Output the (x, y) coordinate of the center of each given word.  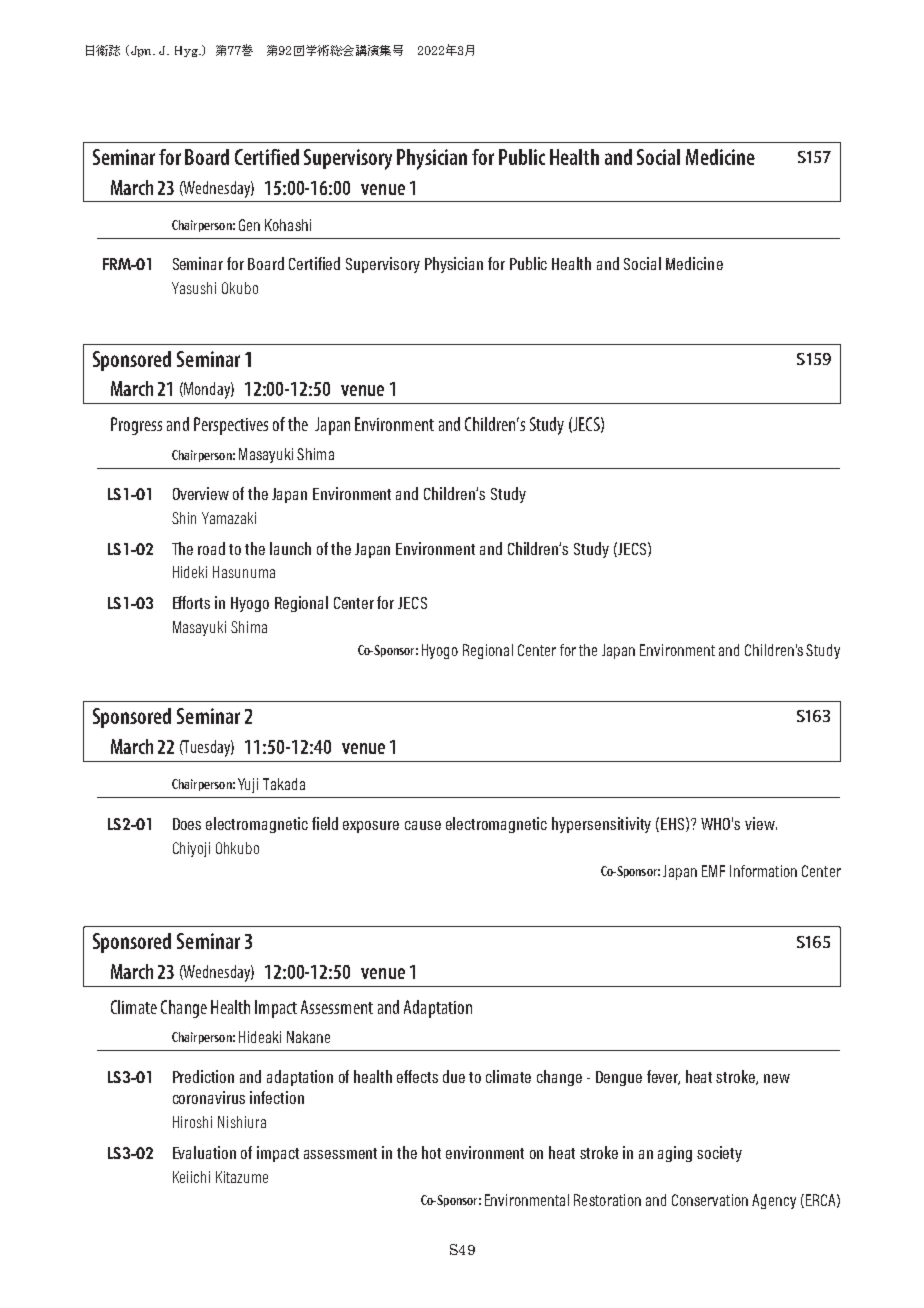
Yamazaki (229, 518)
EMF (713, 871)
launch (290, 548)
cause (423, 825)
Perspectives (231, 426)
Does (187, 824)
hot (431, 1152)
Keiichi (191, 1177)
